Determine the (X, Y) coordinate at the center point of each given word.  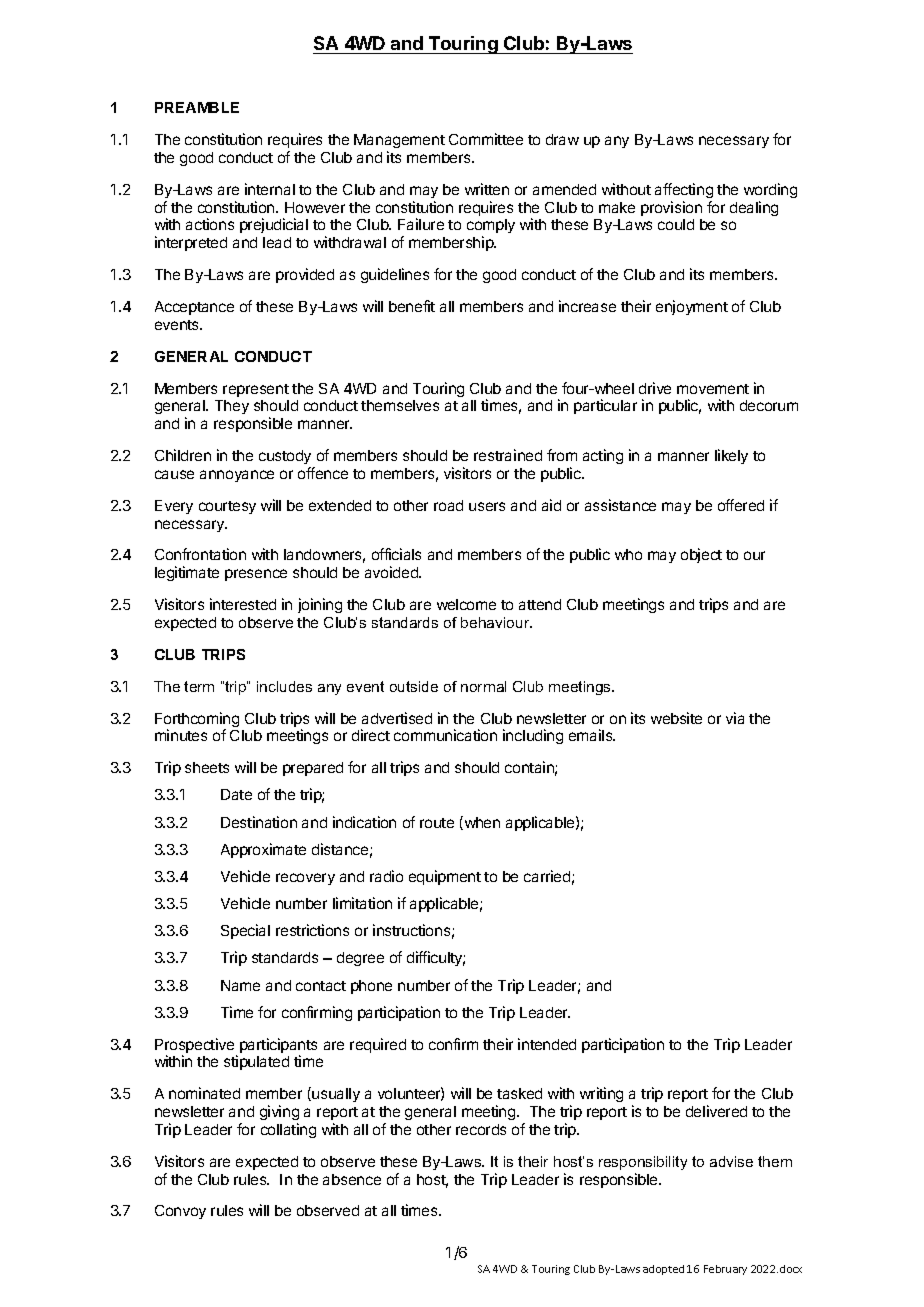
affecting (684, 190)
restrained (508, 455)
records (481, 1129)
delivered (716, 1111)
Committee (486, 139)
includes (284, 686)
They (232, 407)
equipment (445, 877)
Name (240, 985)
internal (270, 189)
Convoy (180, 1212)
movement (713, 389)
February (725, 1270)
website (676, 718)
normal (483, 686)
